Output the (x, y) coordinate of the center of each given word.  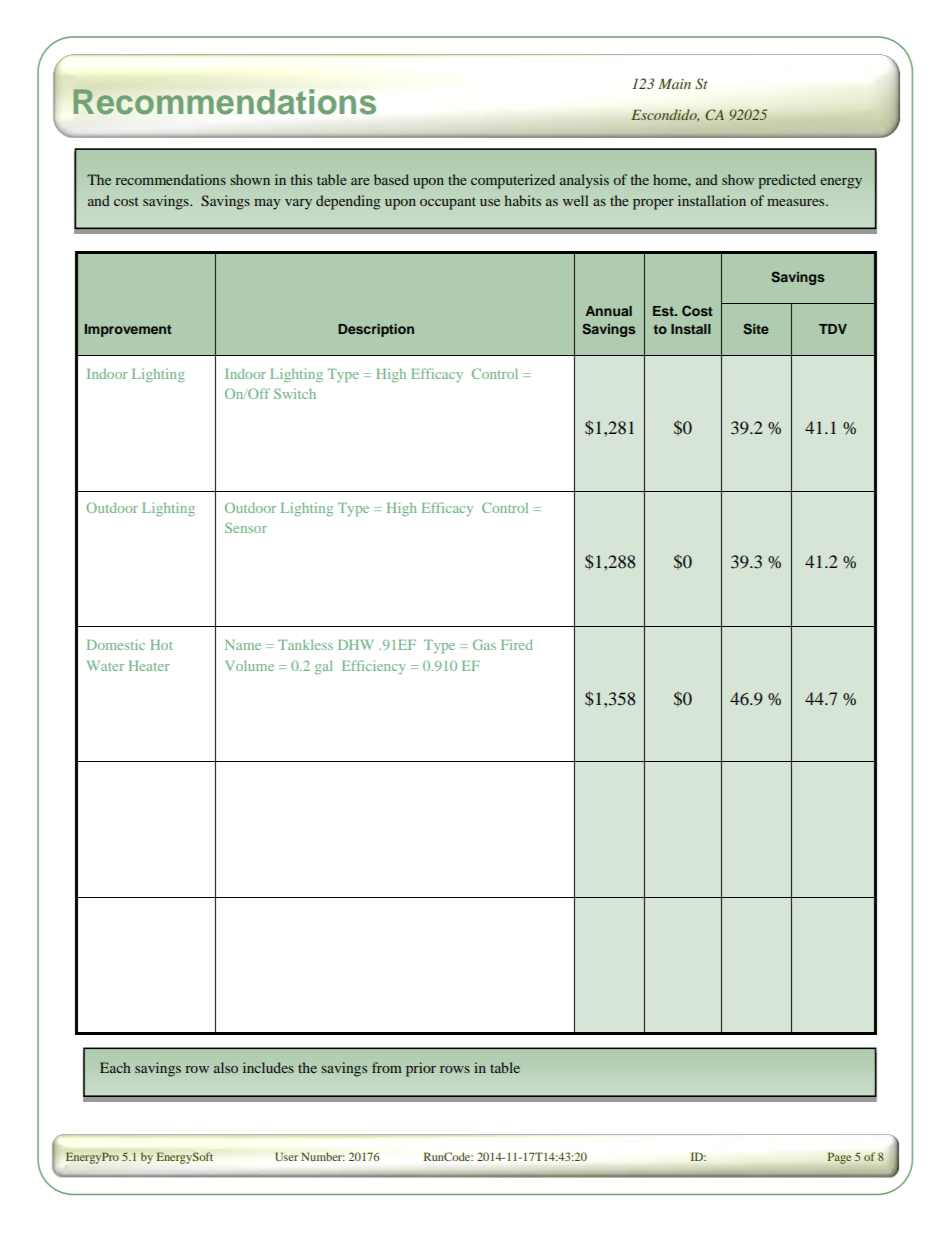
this (301, 179)
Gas (484, 644)
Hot (161, 645)
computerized (513, 181)
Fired (517, 644)
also (226, 1067)
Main (674, 84)
